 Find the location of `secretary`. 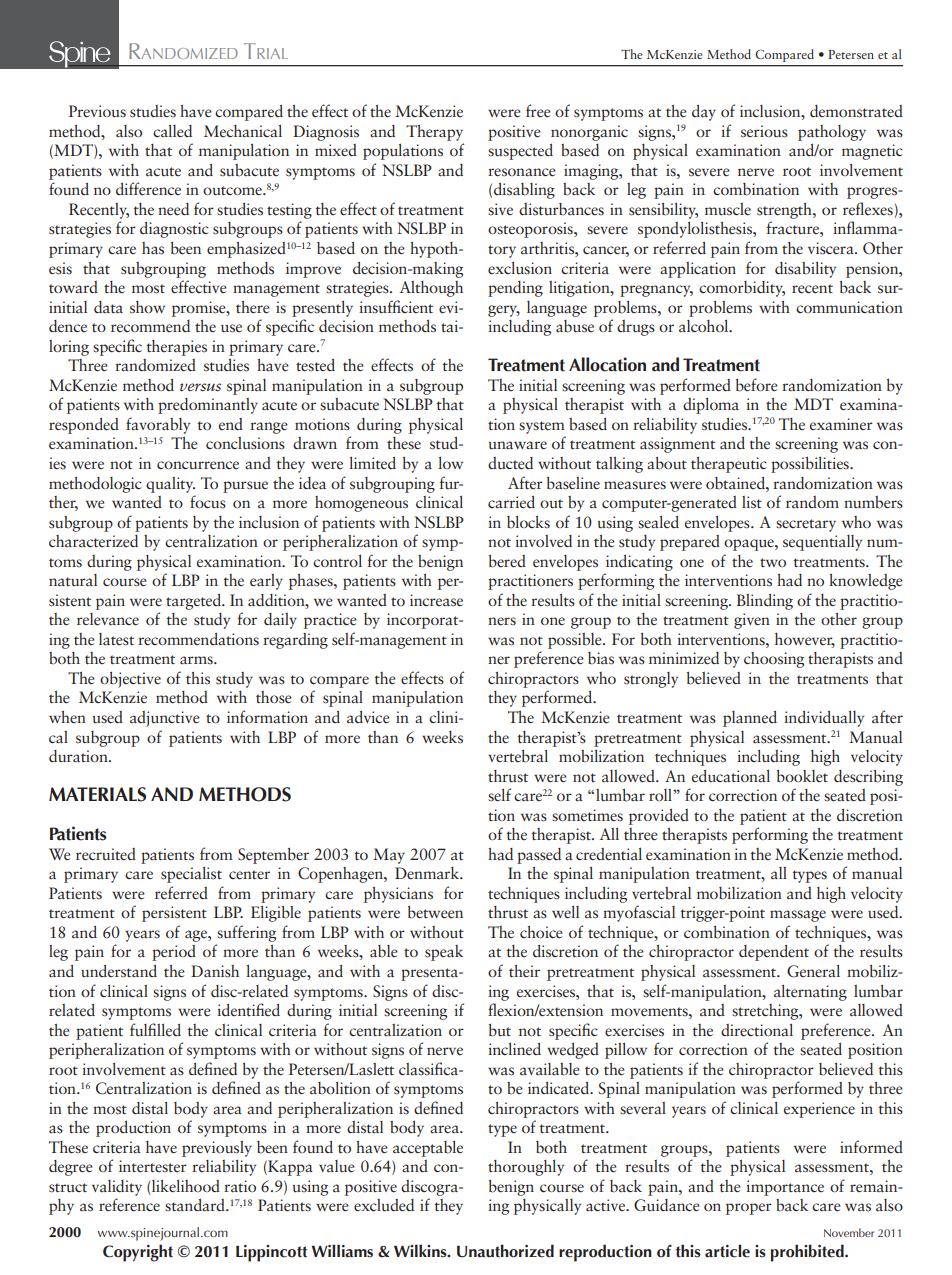

secretary is located at coordinates (806, 525).
